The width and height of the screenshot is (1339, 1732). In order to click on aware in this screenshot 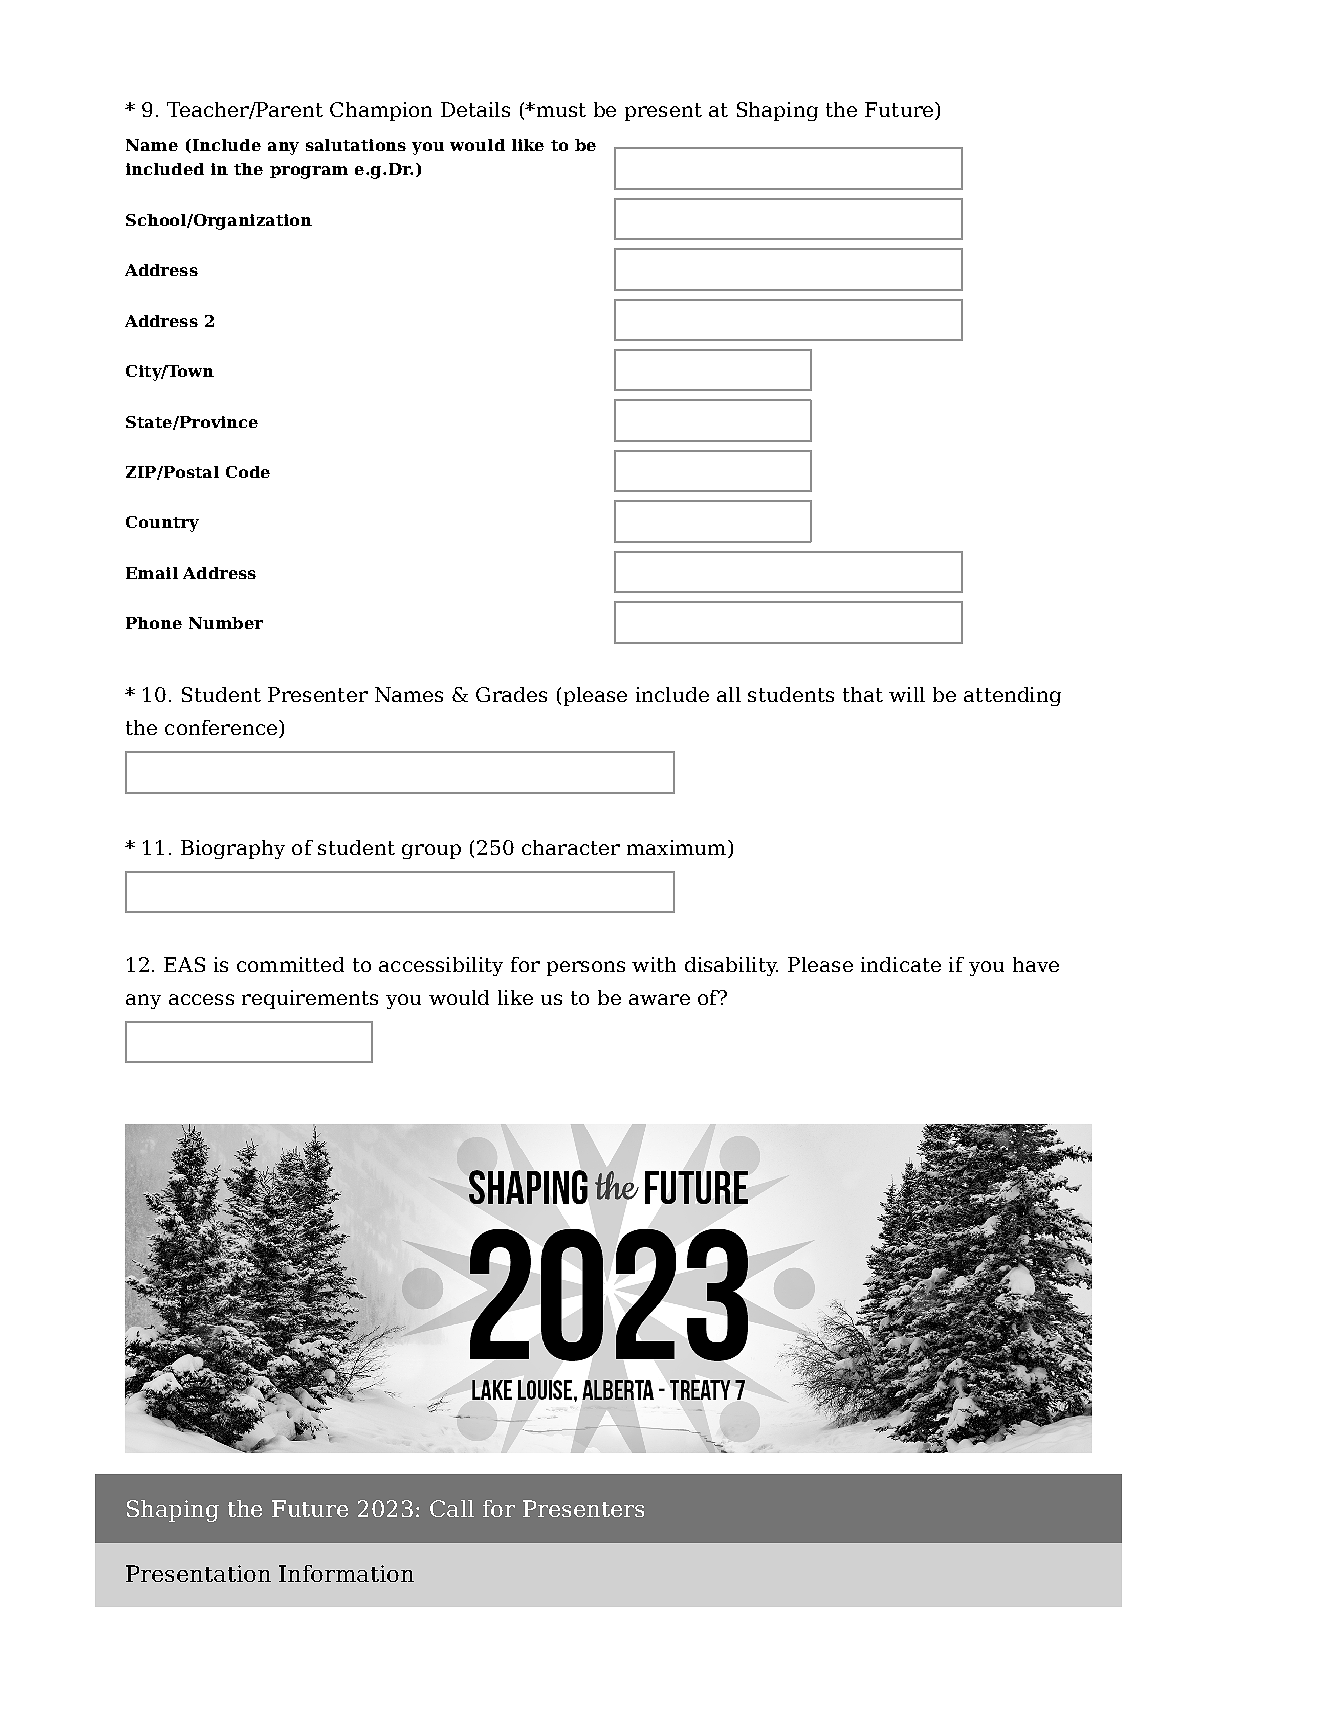, I will do `click(659, 999)`.
